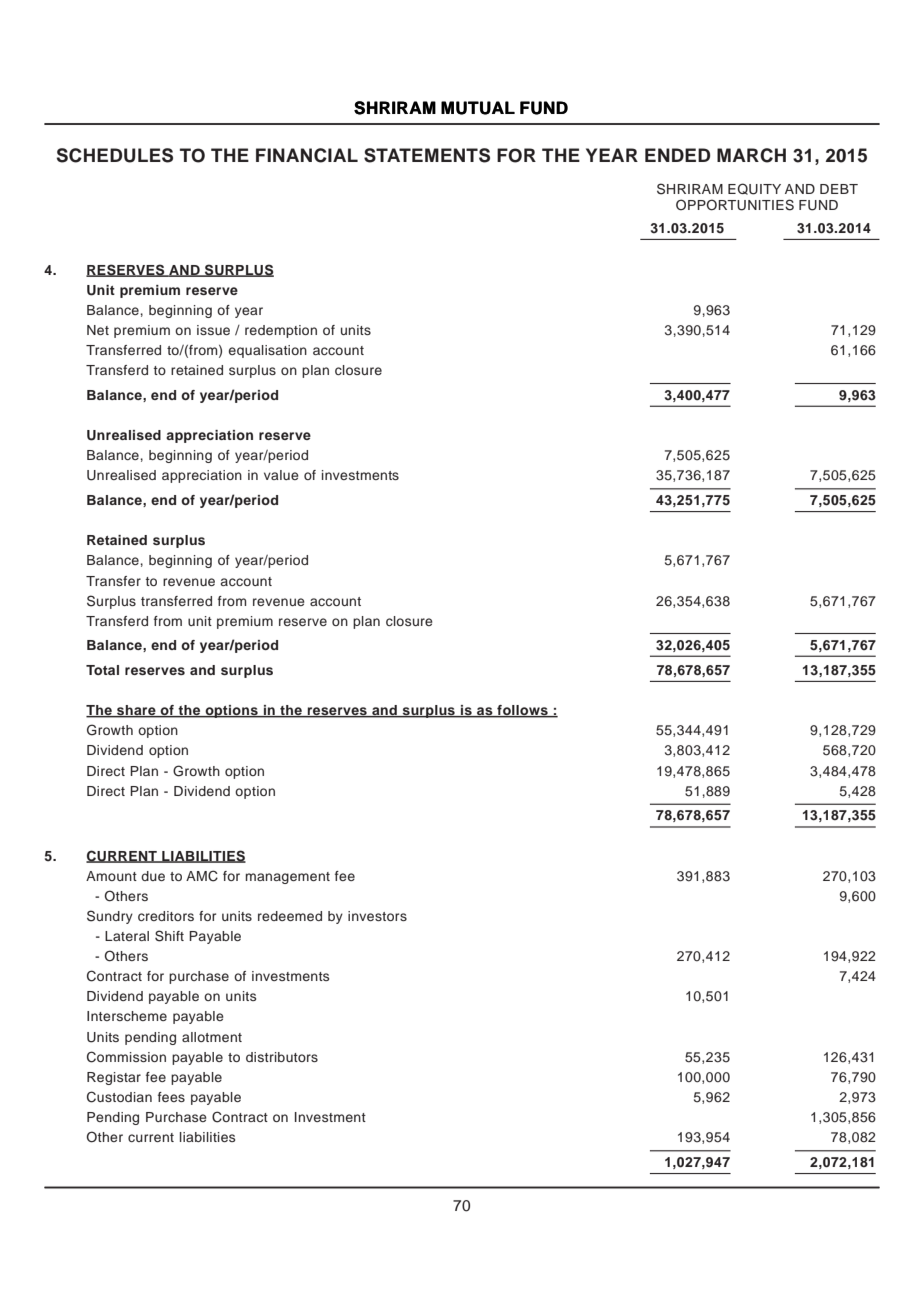 The image size is (924, 1308). I want to click on Total, so click(102, 670).
